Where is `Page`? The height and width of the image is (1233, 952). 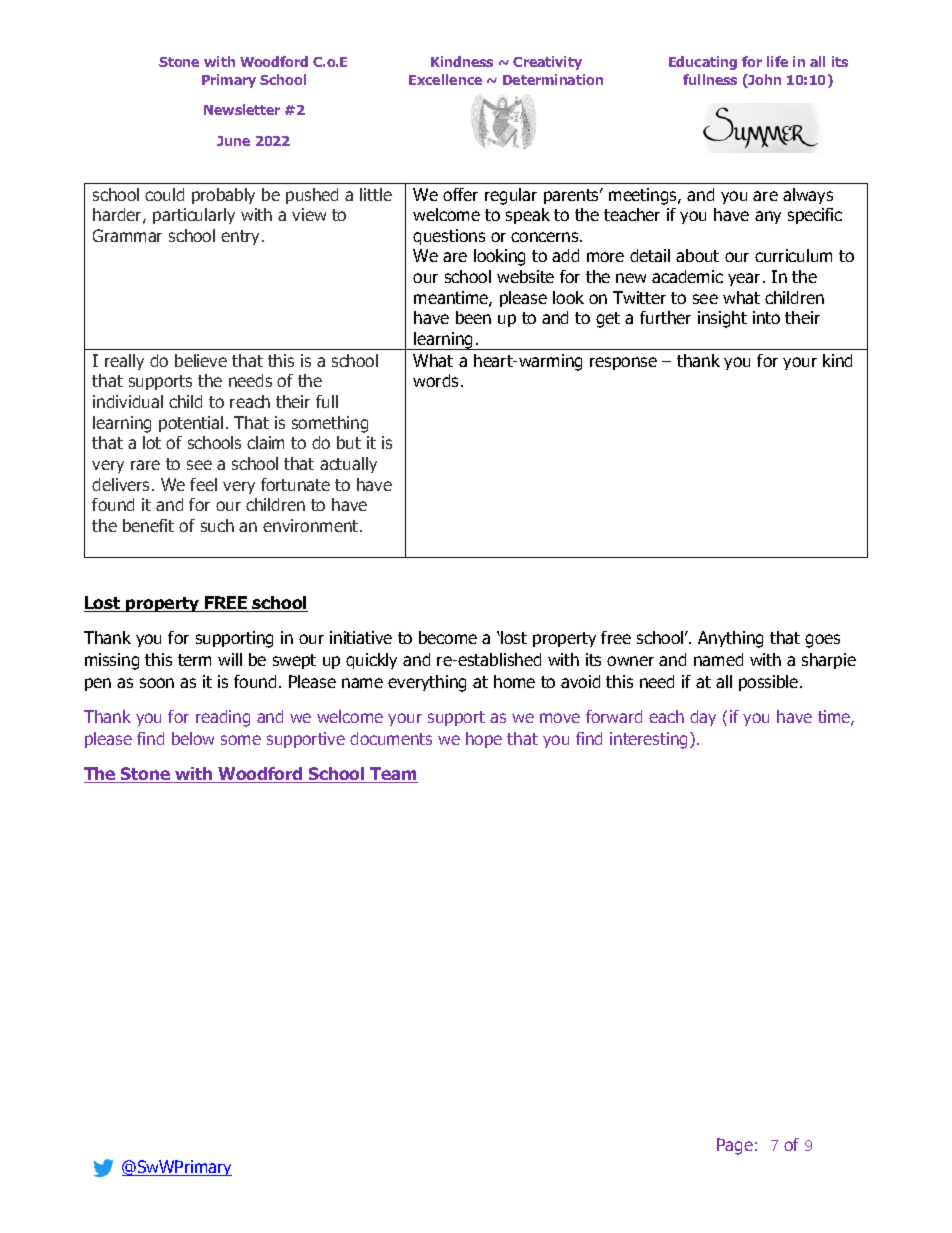
Page is located at coordinates (735, 1146).
